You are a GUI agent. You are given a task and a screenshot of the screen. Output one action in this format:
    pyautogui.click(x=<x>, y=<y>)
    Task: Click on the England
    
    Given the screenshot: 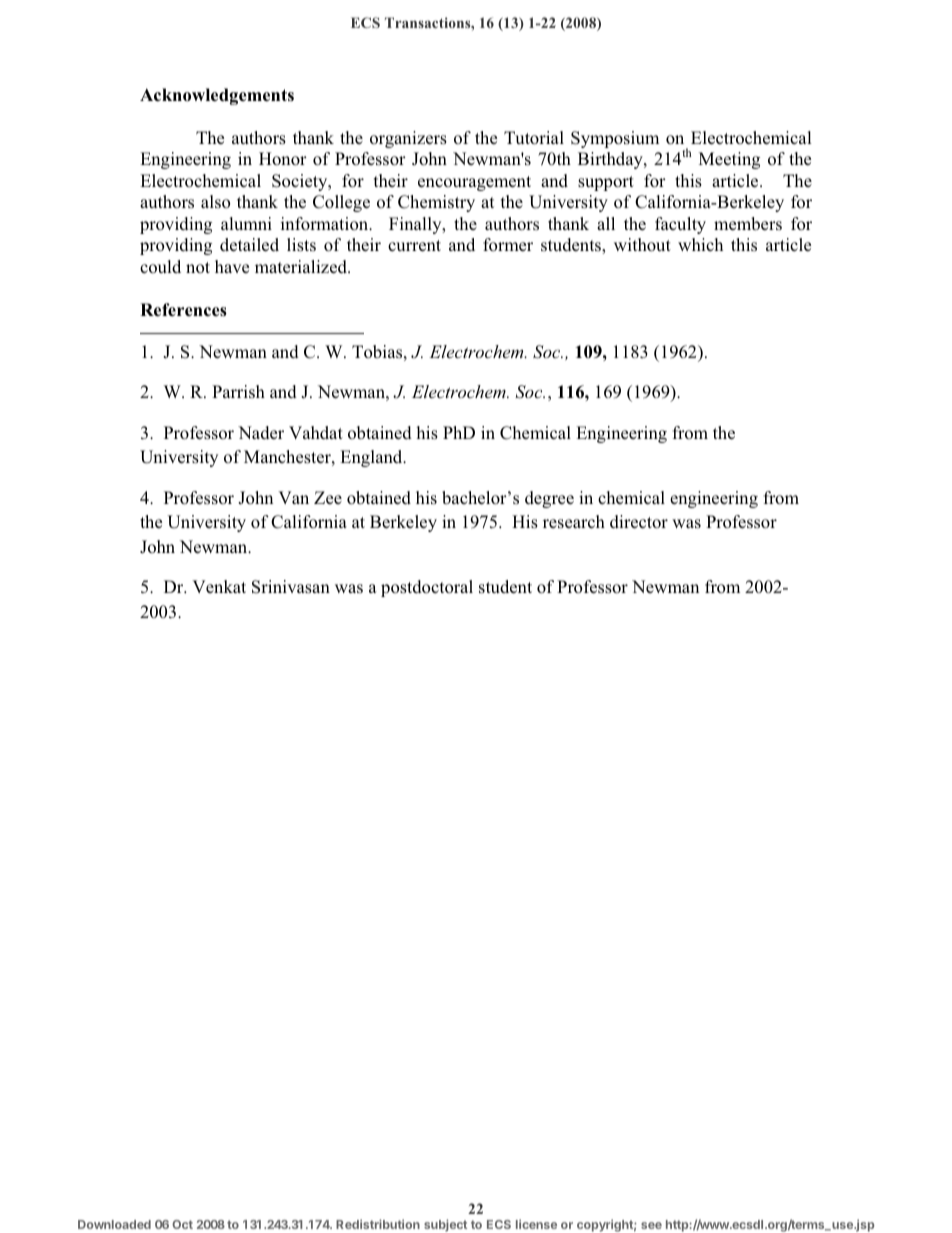 What is the action you would take?
    pyautogui.click(x=372, y=458)
